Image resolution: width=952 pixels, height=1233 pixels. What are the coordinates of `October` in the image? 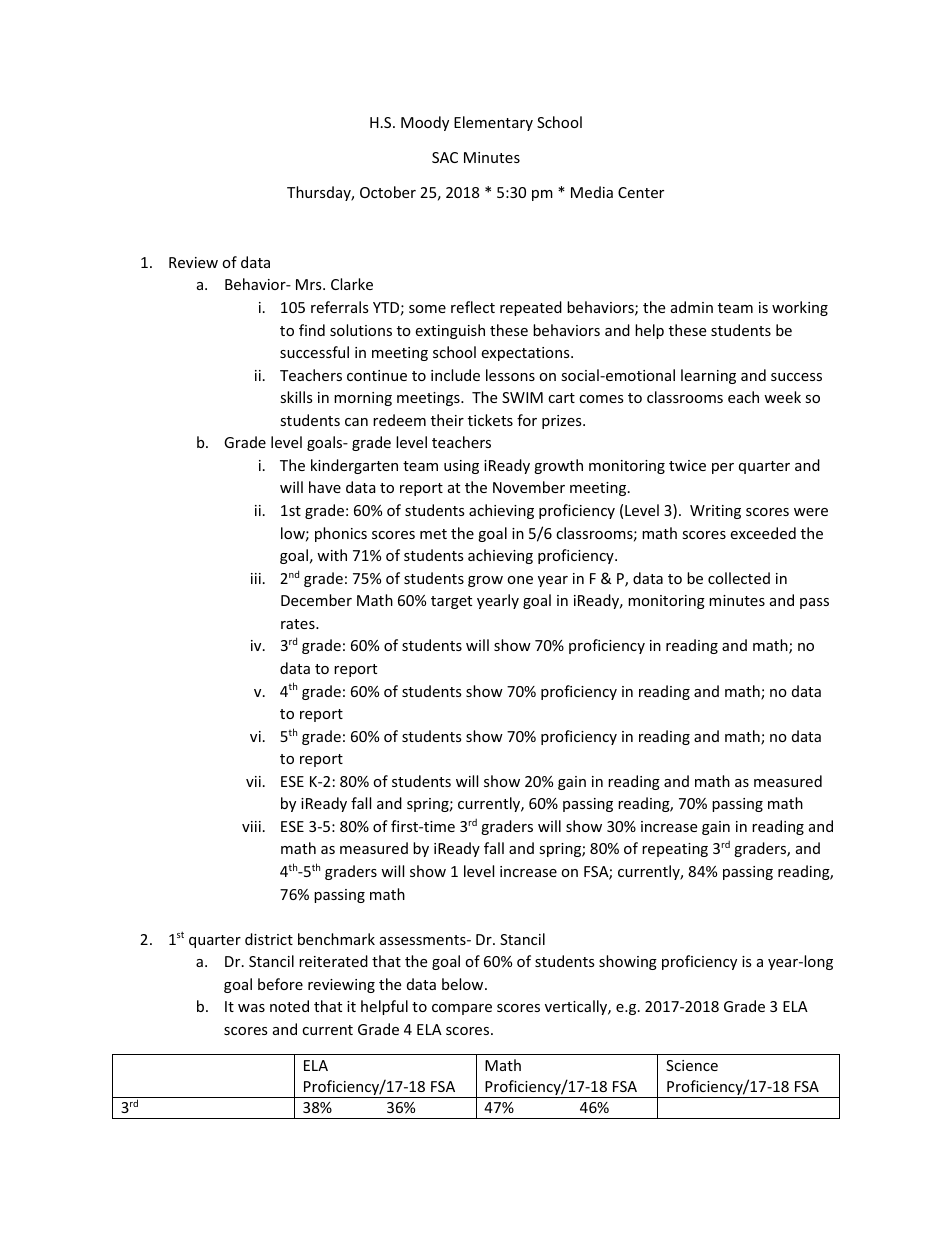 It's located at (388, 192).
